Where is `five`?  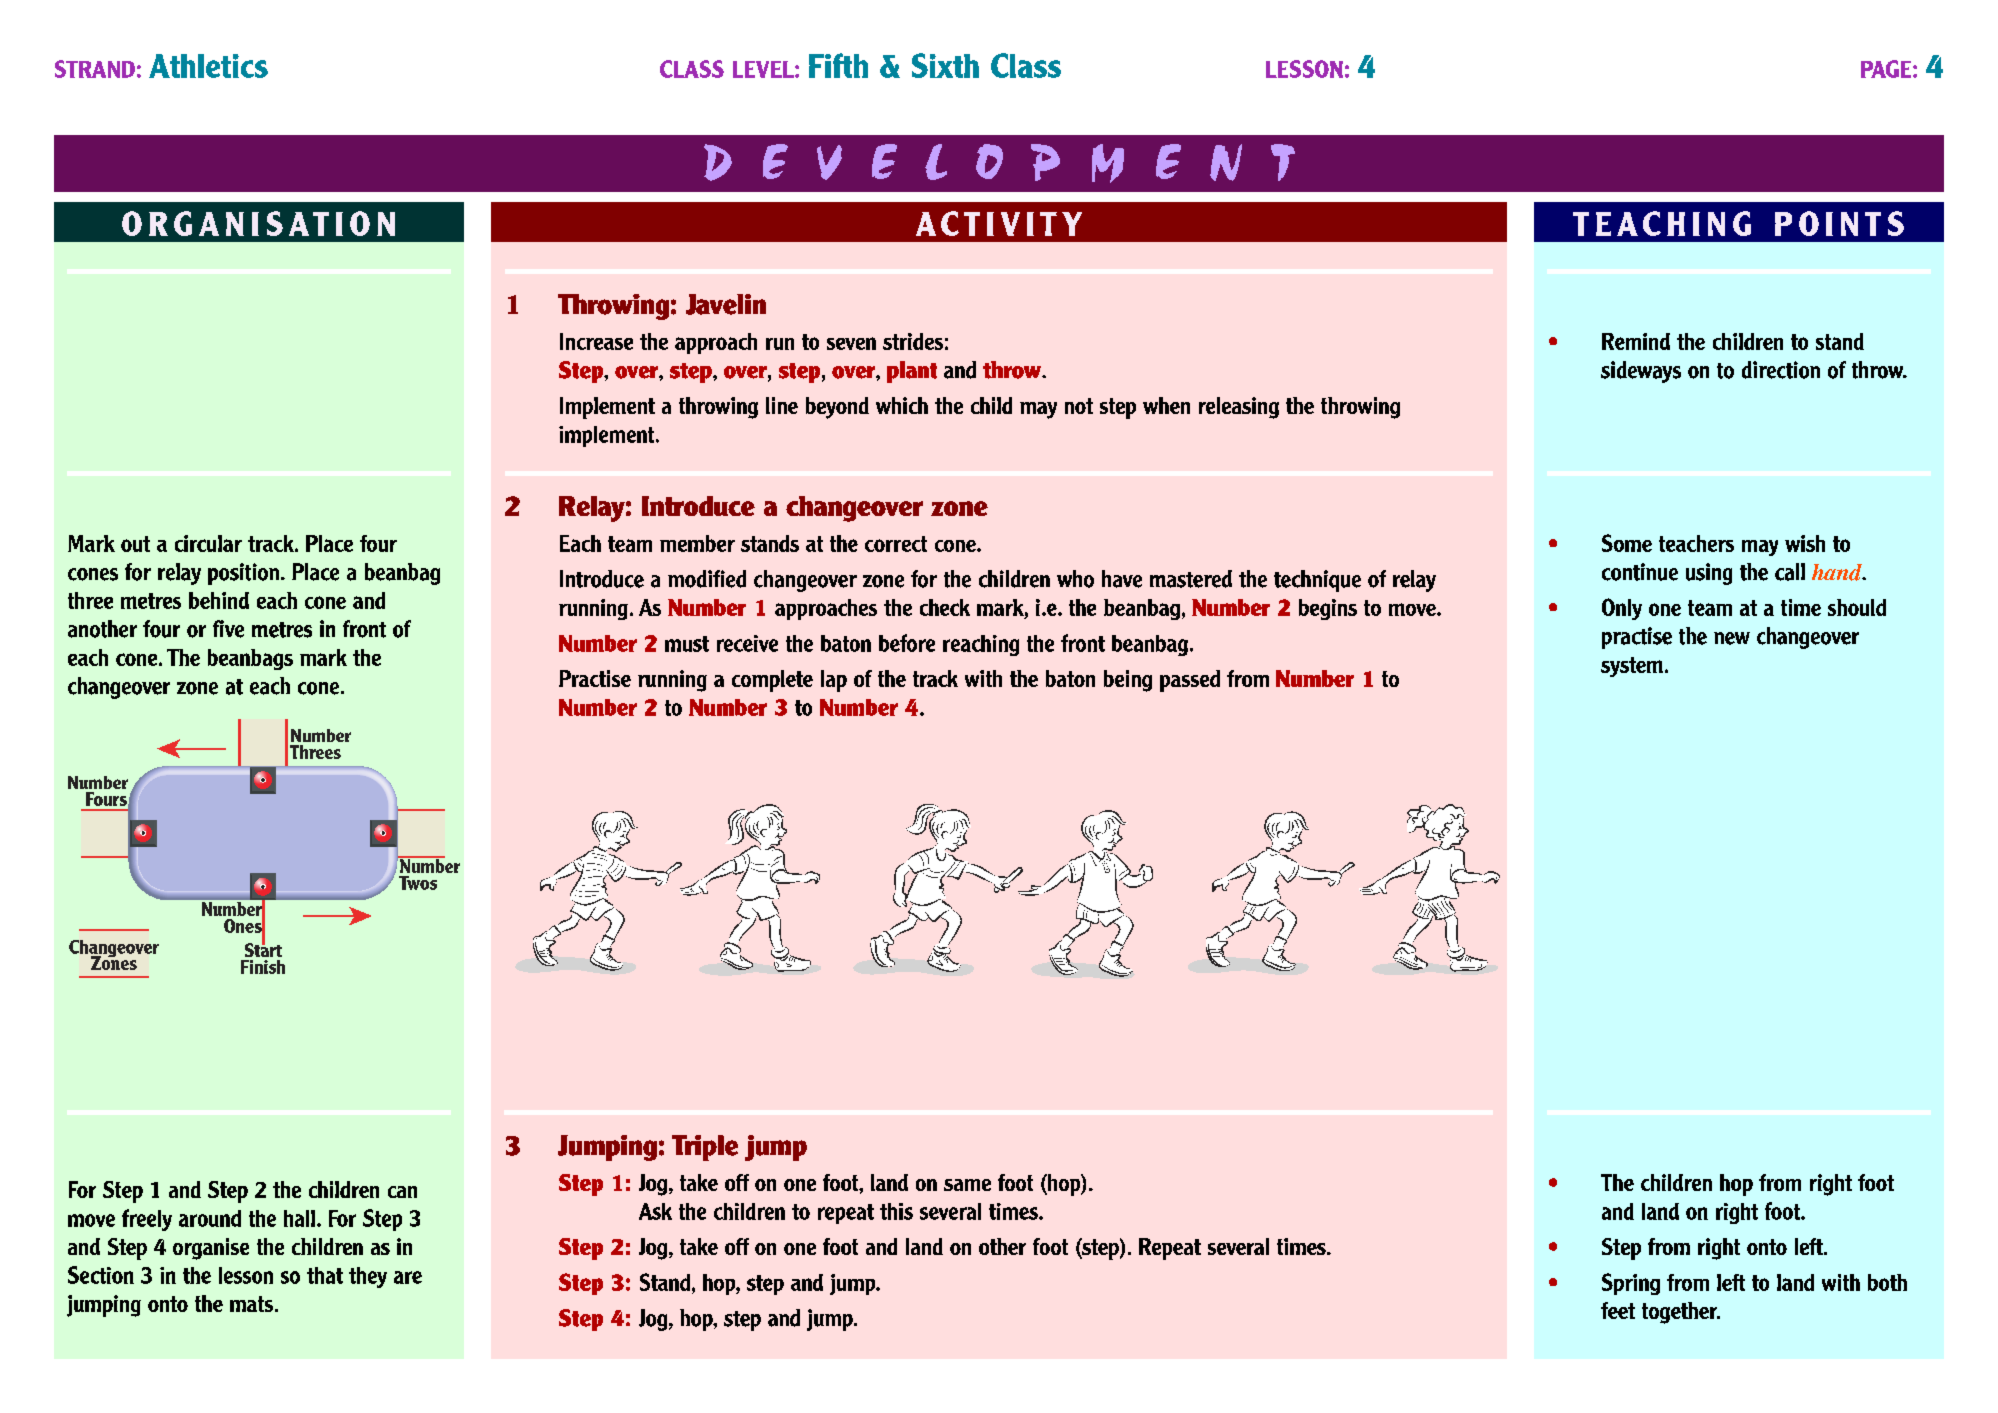 five is located at coordinates (228, 629).
